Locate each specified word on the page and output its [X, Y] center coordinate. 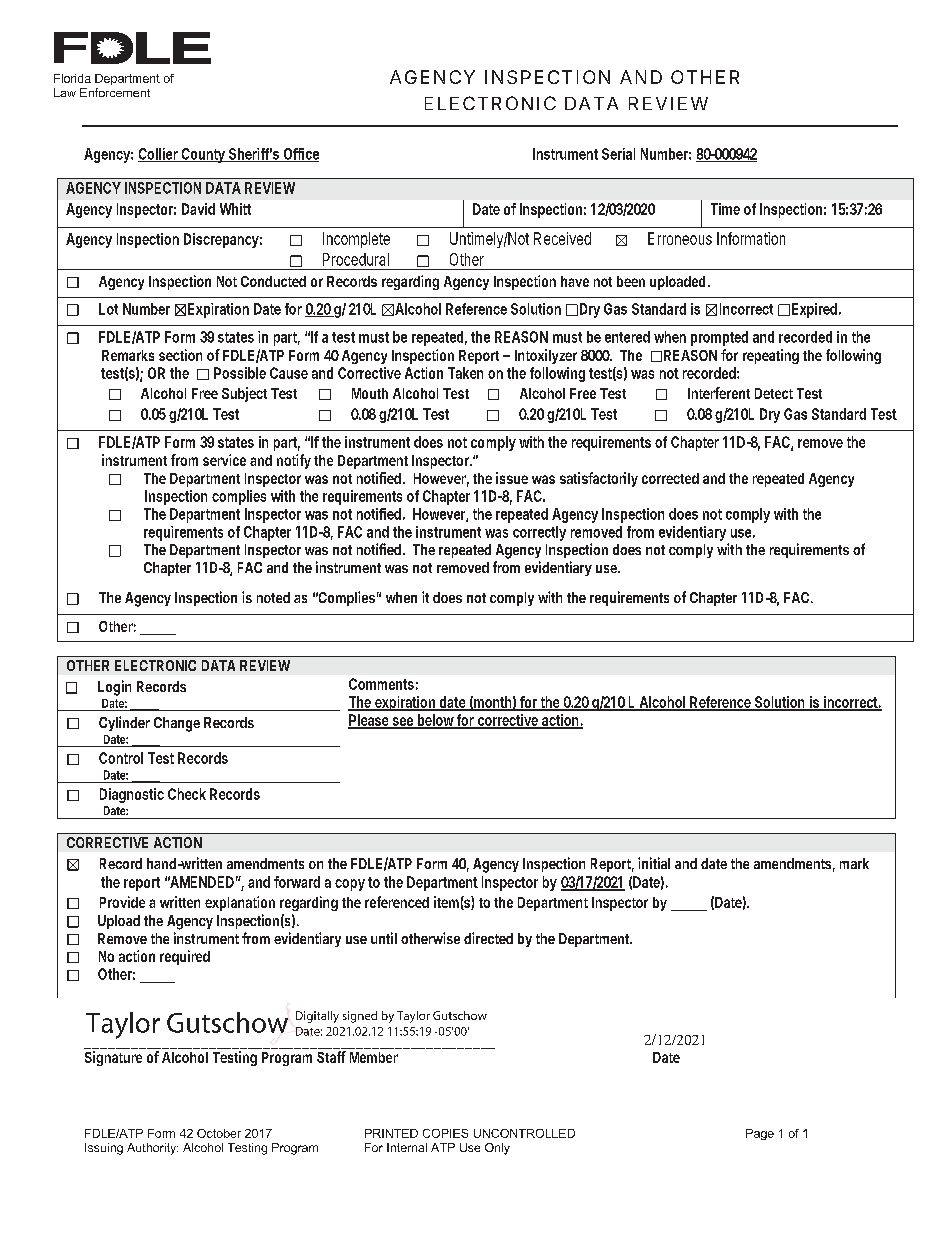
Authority [152, 1149]
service [224, 460]
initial [654, 863]
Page [760, 1134]
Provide [122, 902]
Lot [108, 309]
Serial [618, 154]
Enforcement [115, 92]
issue [512, 478]
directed [488, 938]
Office [300, 155]
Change [177, 724]
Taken [465, 373]
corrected [670, 478]
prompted [719, 338]
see [403, 722]
